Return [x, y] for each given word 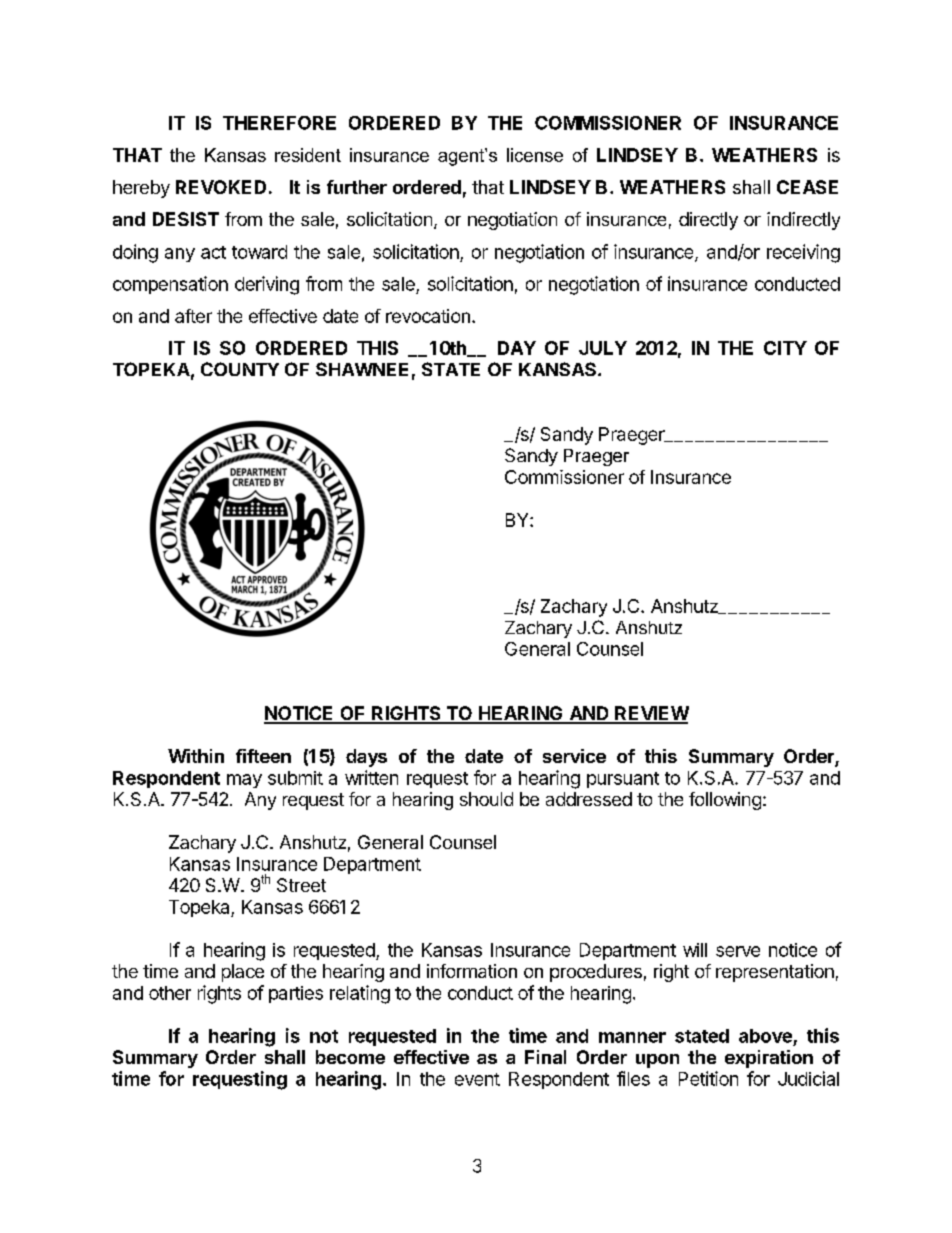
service [574, 756]
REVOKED [221, 187]
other [170, 993]
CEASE [807, 187]
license [535, 155]
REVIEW [651, 714]
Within [196, 756]
